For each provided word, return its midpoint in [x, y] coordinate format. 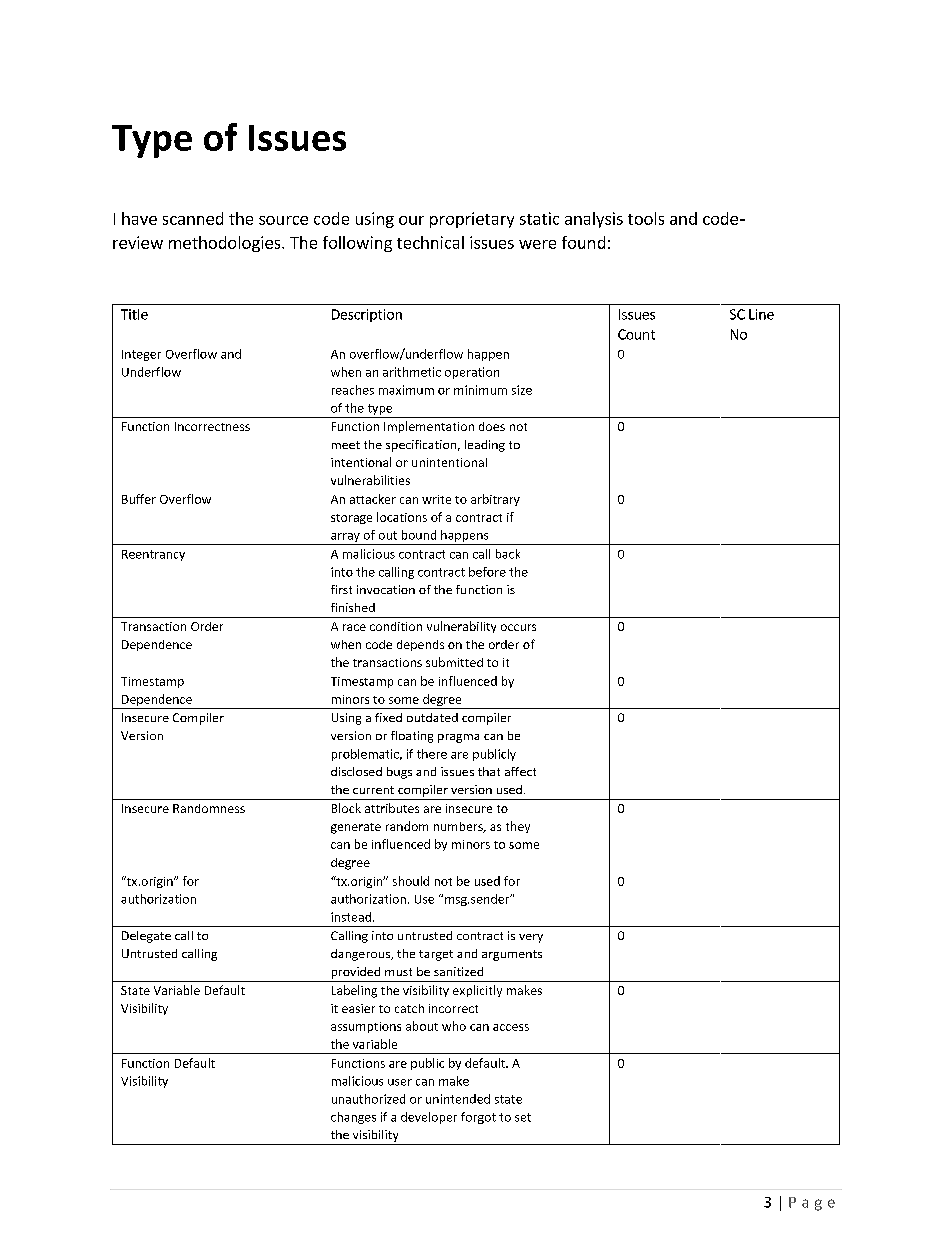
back [508, 554]
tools [646, 218]
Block [346, 808]
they [518, 827]
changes [353, 1118]
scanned [193, 218]
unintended [458, 1099]
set [523, 1117]
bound [419, 535]
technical [430, 242]
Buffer [139, 499]
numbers [459, 827]
